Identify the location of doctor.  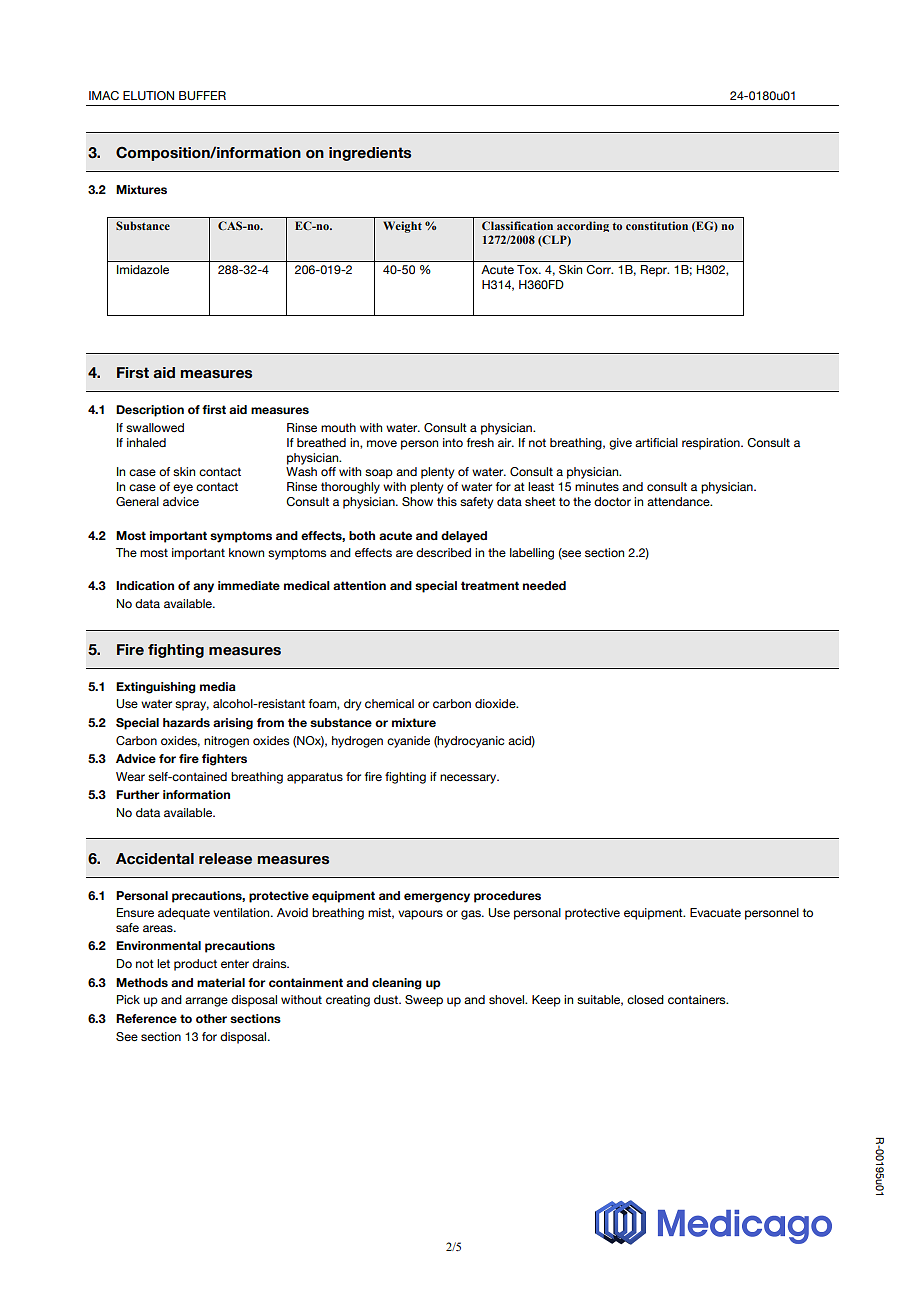
(612, 501).
